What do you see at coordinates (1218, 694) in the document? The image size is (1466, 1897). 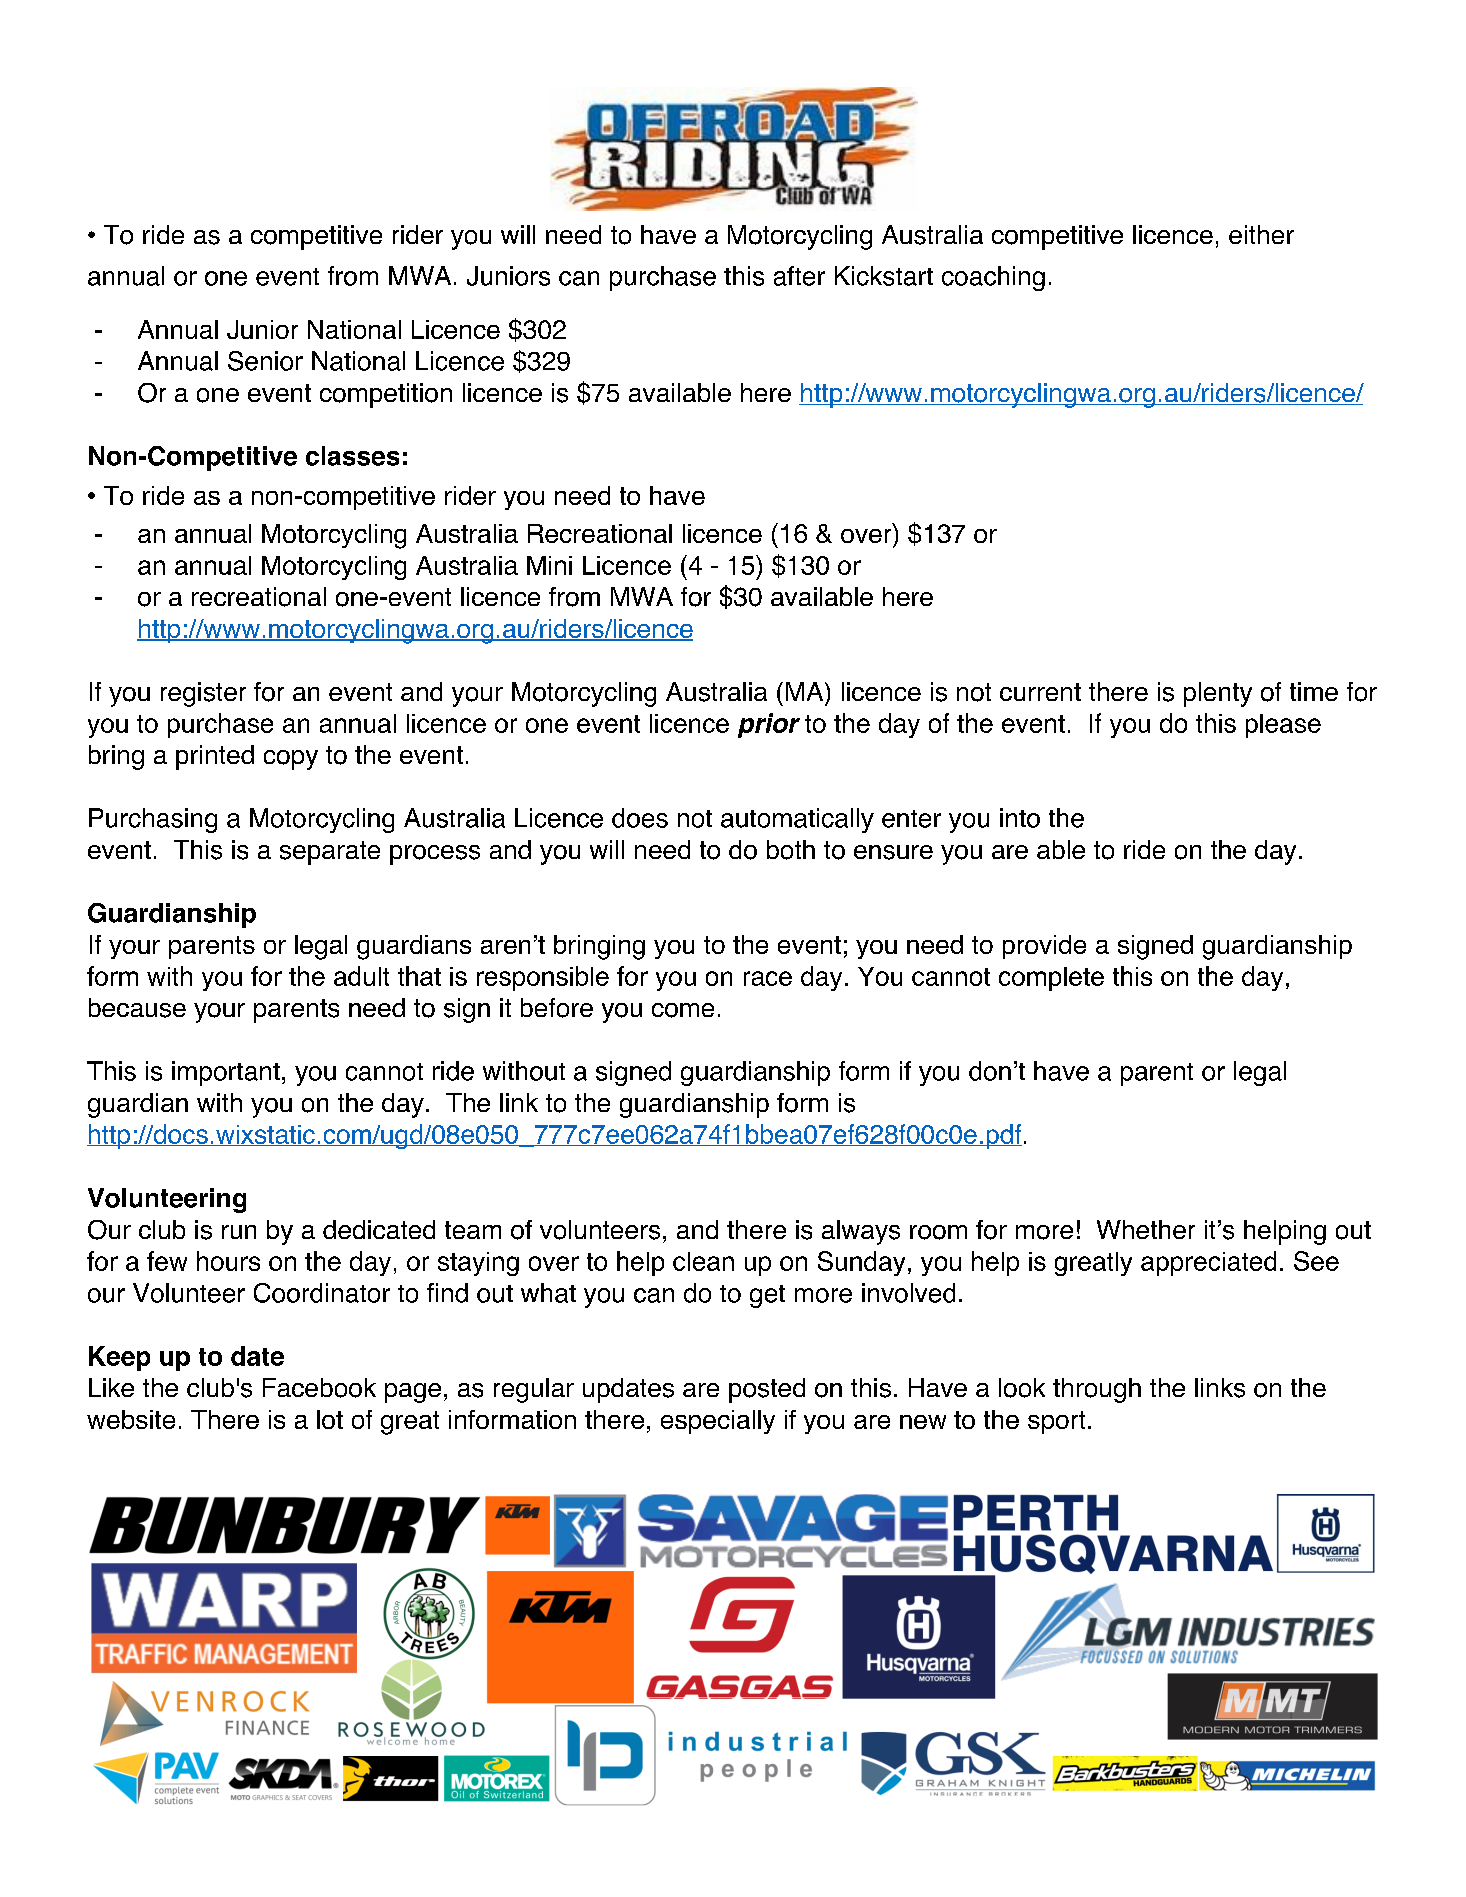 I see `plenty` at bounding box center [1218, 694].
